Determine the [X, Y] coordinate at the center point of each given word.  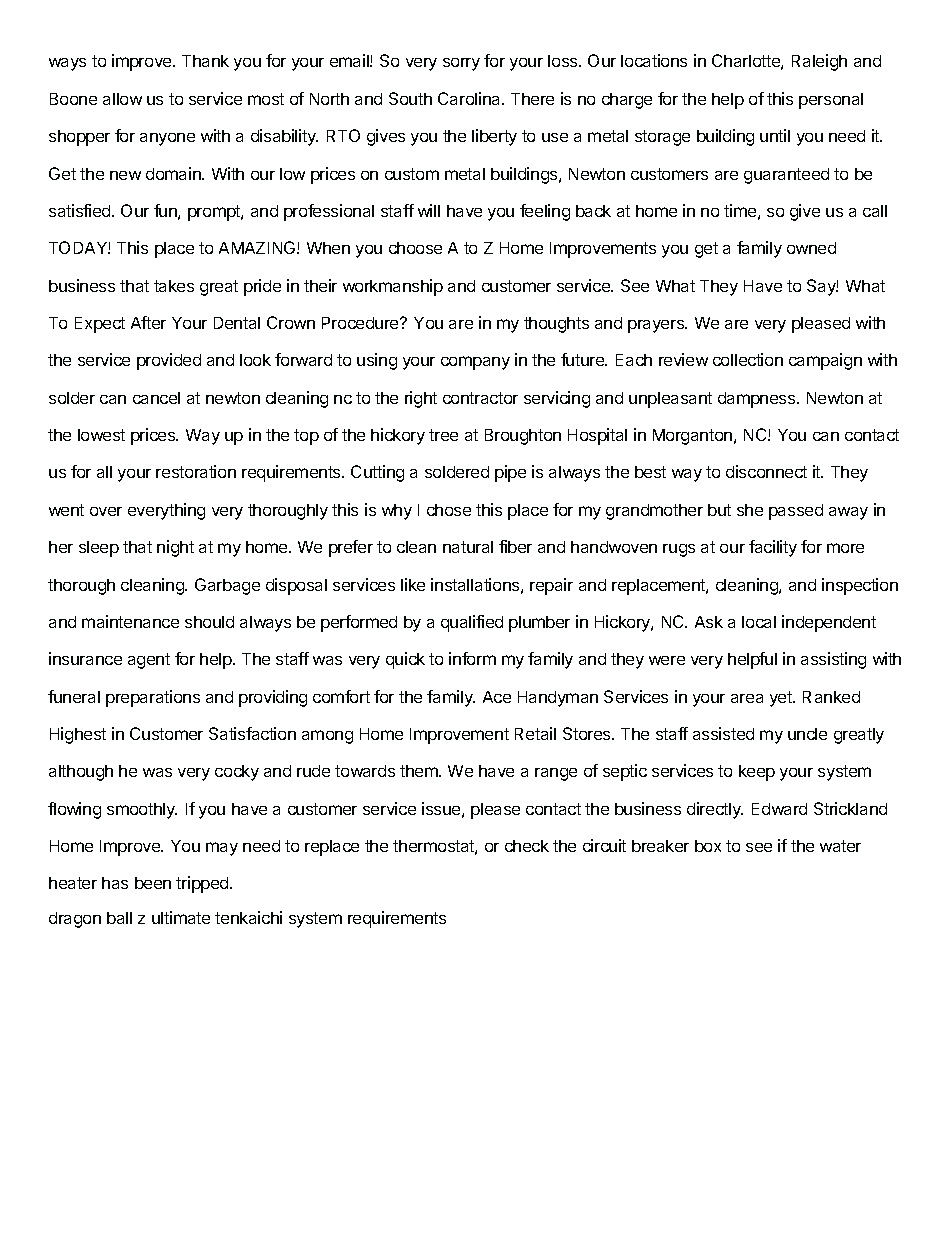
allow [122, 99]
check [527, 846]
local [759, 622]
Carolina [470, 98]
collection [748, 359]
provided [169, 361]
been [153, 883]
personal [831, 101]
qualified [472, 623]
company [475, 363]
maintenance [130, 621]
